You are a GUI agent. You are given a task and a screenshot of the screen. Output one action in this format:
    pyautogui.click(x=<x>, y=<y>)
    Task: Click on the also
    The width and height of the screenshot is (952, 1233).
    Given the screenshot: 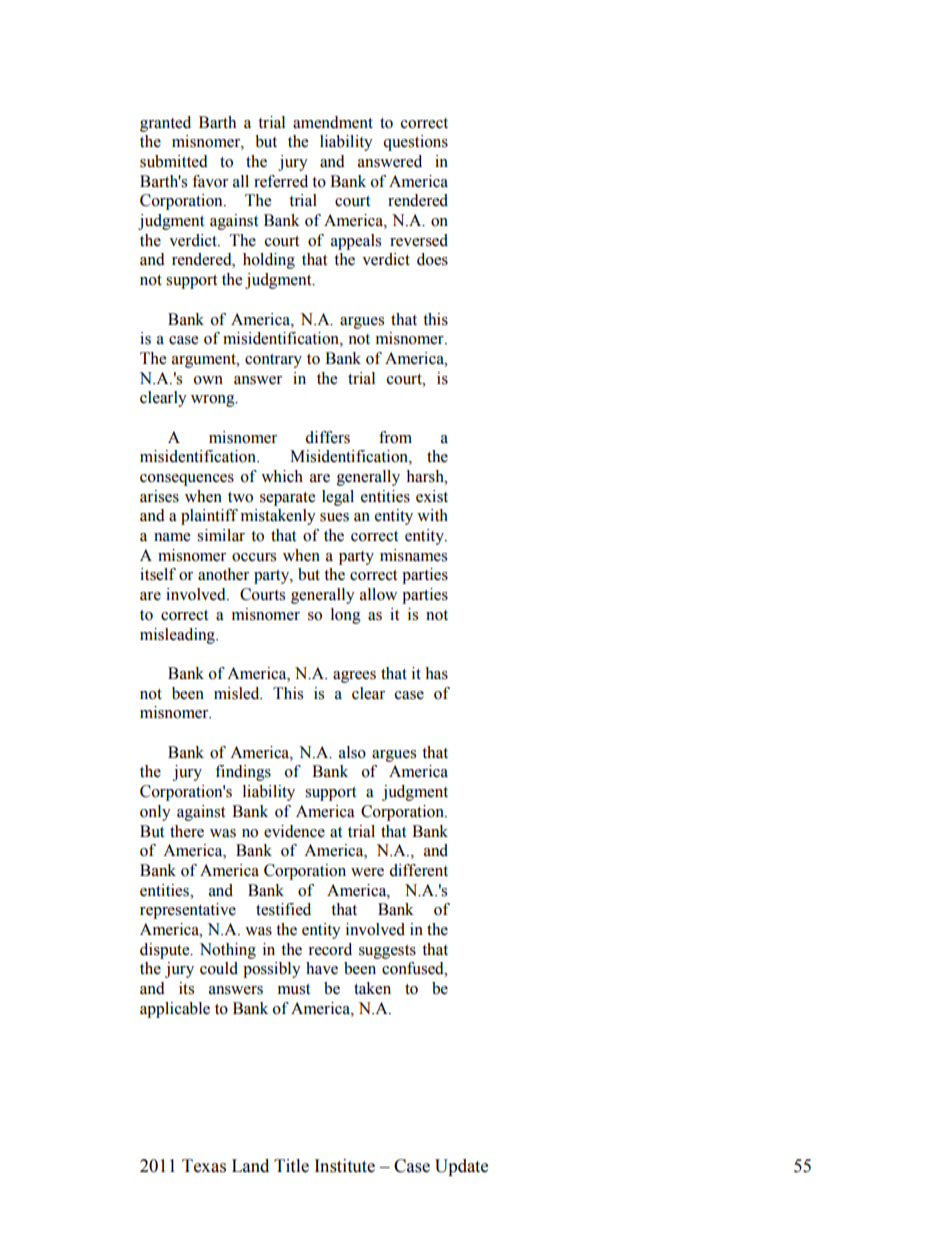 What is the action you would take?
    pyautogui.click(x=352, y=752)
